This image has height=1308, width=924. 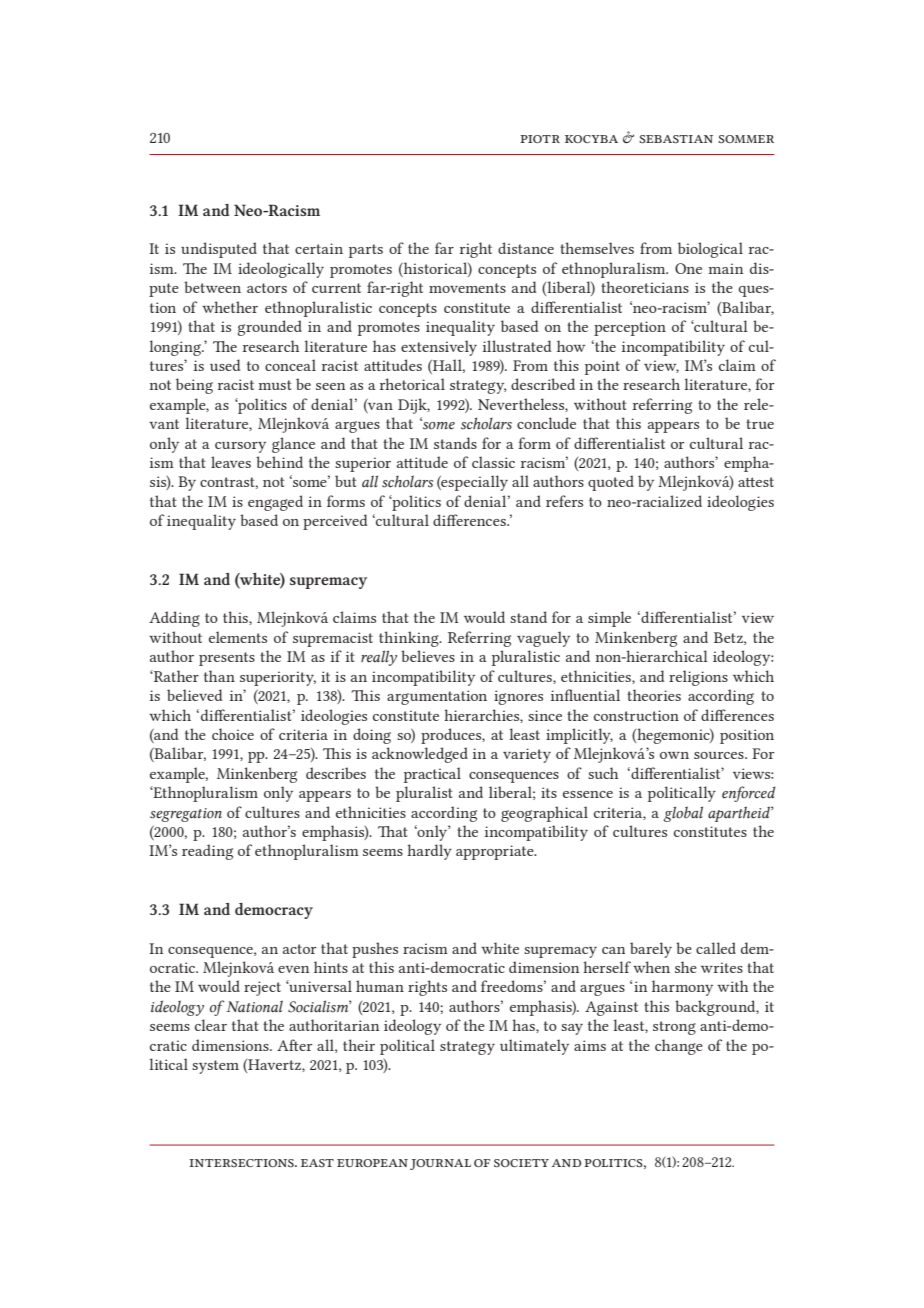 I want to click on global, so click(x=683, y=814).
